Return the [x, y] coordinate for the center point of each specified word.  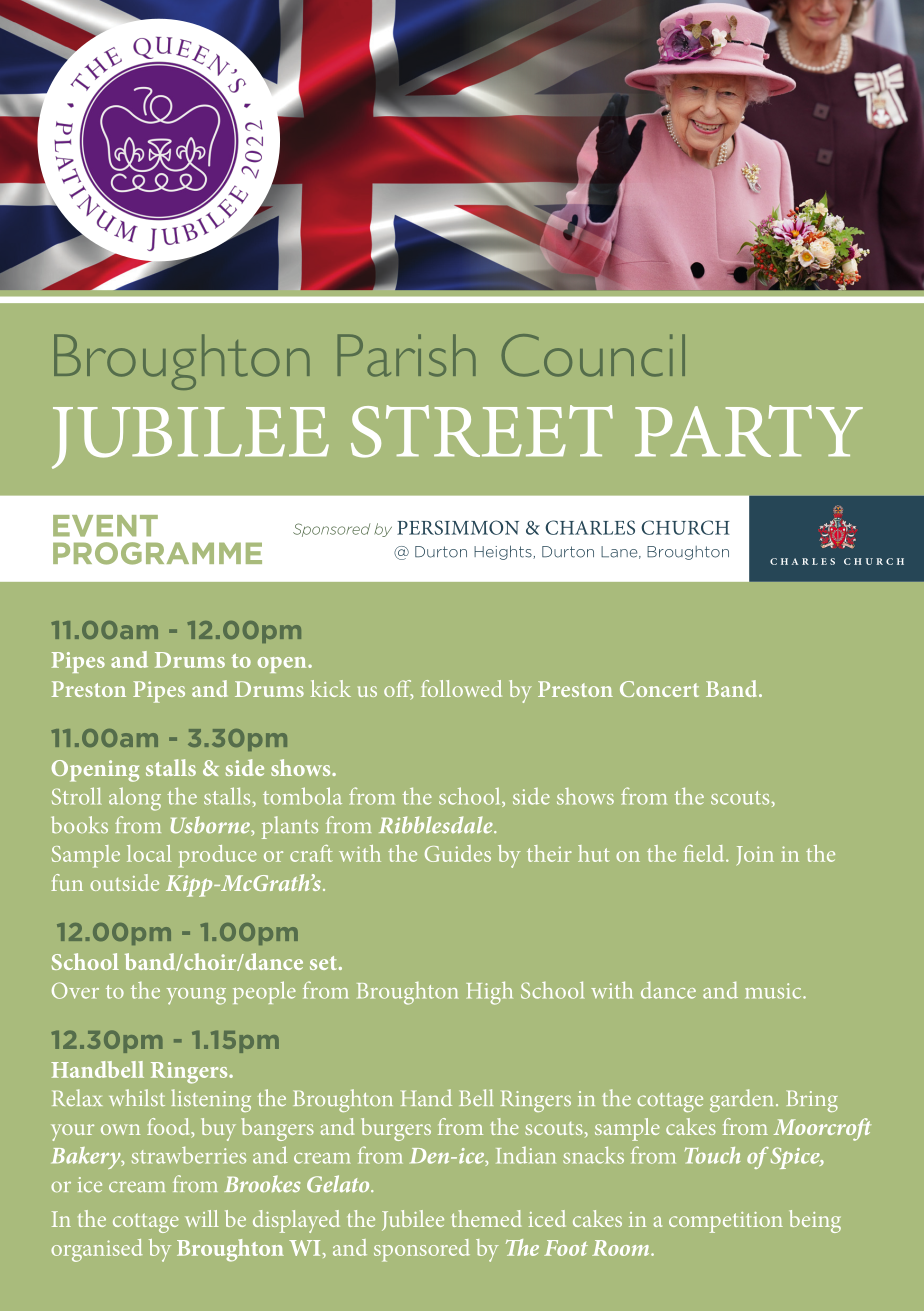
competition [726, 1222]
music [774, 991]
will [202, 1218]
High [489, 993]
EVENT [105, 526]
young [196, 996]
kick [331, 688]
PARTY [749, 431]
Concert [659, 689]
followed [461, 688]
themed [486, 1218]
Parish [407, 355]
